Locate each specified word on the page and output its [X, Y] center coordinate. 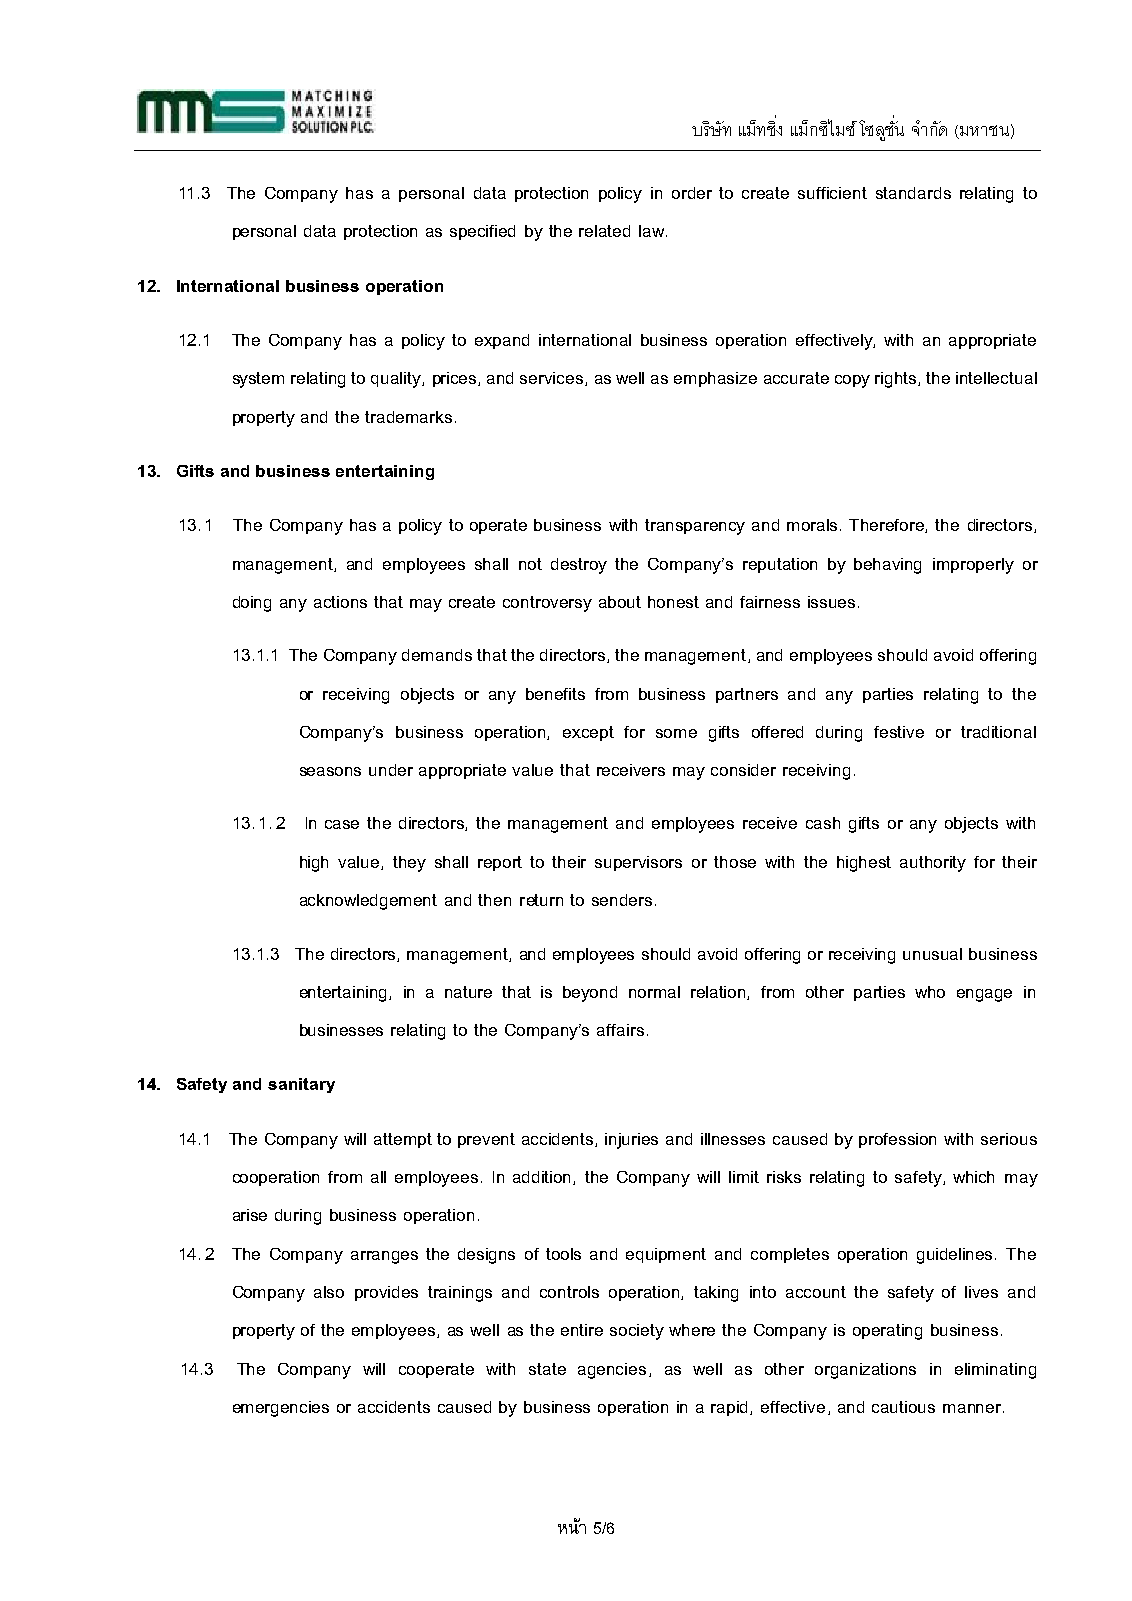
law [651, 231]
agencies [612, 1371]
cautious [903, 1407]
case [342, 824]
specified [482, 232]
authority [933, 864]
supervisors [638, 863]
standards [913, 193]
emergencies [281, 1409]
